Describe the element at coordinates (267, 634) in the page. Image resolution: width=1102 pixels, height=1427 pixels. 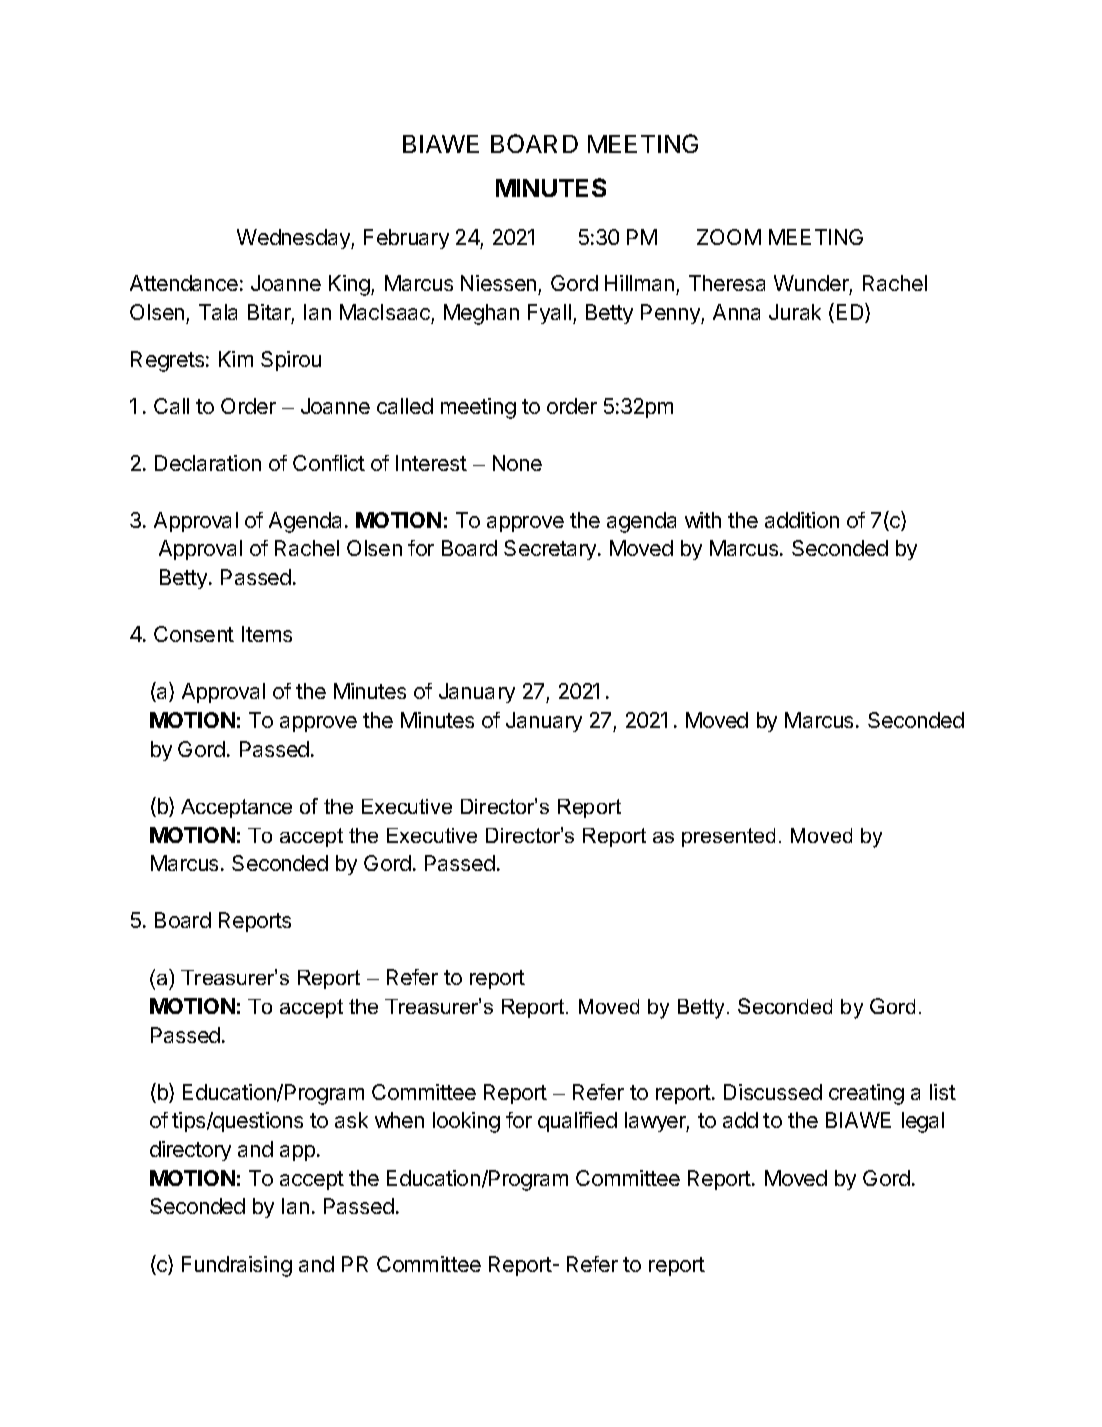
I see `Items` at that location.
